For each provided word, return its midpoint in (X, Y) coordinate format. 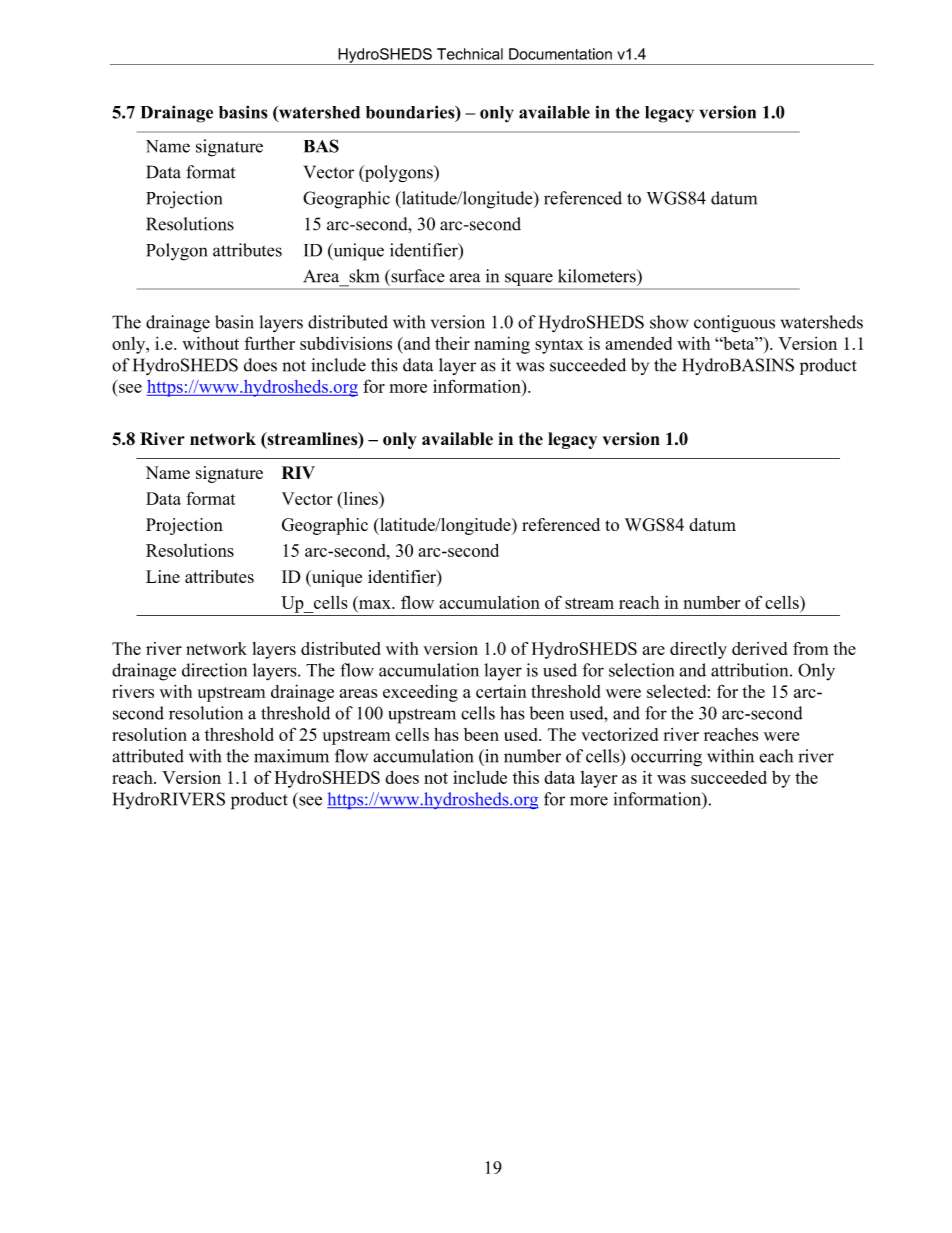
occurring (666, 758)
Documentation (560, 54)
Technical (470, 54)
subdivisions (346, 343)
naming (502, 345)
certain (501, 691)
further (270, 343)
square (529, 281)
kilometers (598, 276)
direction (214, 670)
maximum (291, 756)
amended (638, 343)
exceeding (420, 693)
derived (759, 648)
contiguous (734, 324)
